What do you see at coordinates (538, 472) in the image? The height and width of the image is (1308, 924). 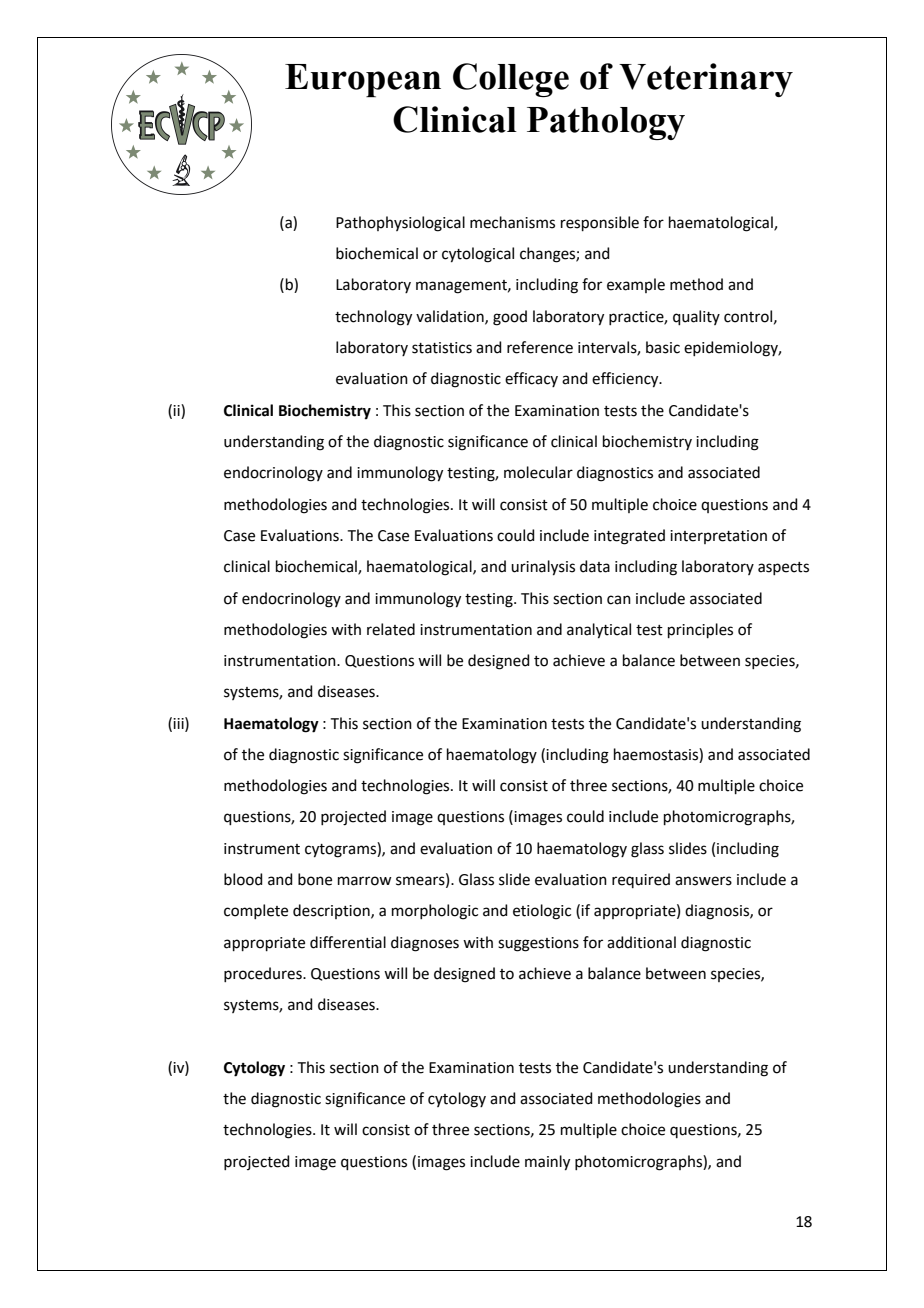 I see `molecular` at bounding box center [538, 472].
